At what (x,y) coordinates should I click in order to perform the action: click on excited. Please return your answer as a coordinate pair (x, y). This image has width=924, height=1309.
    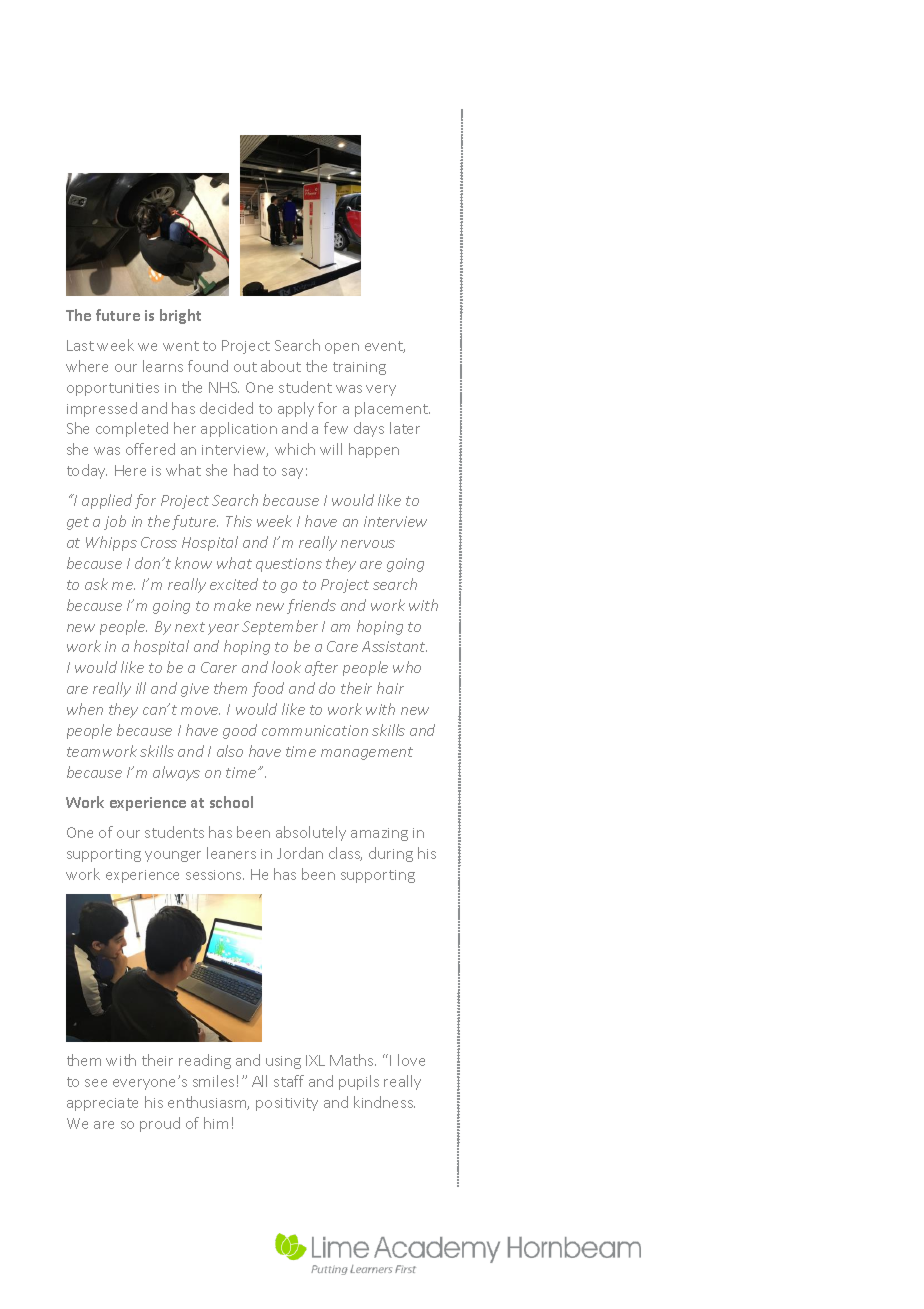
    Looking at the image, I should click on (234, 584).
